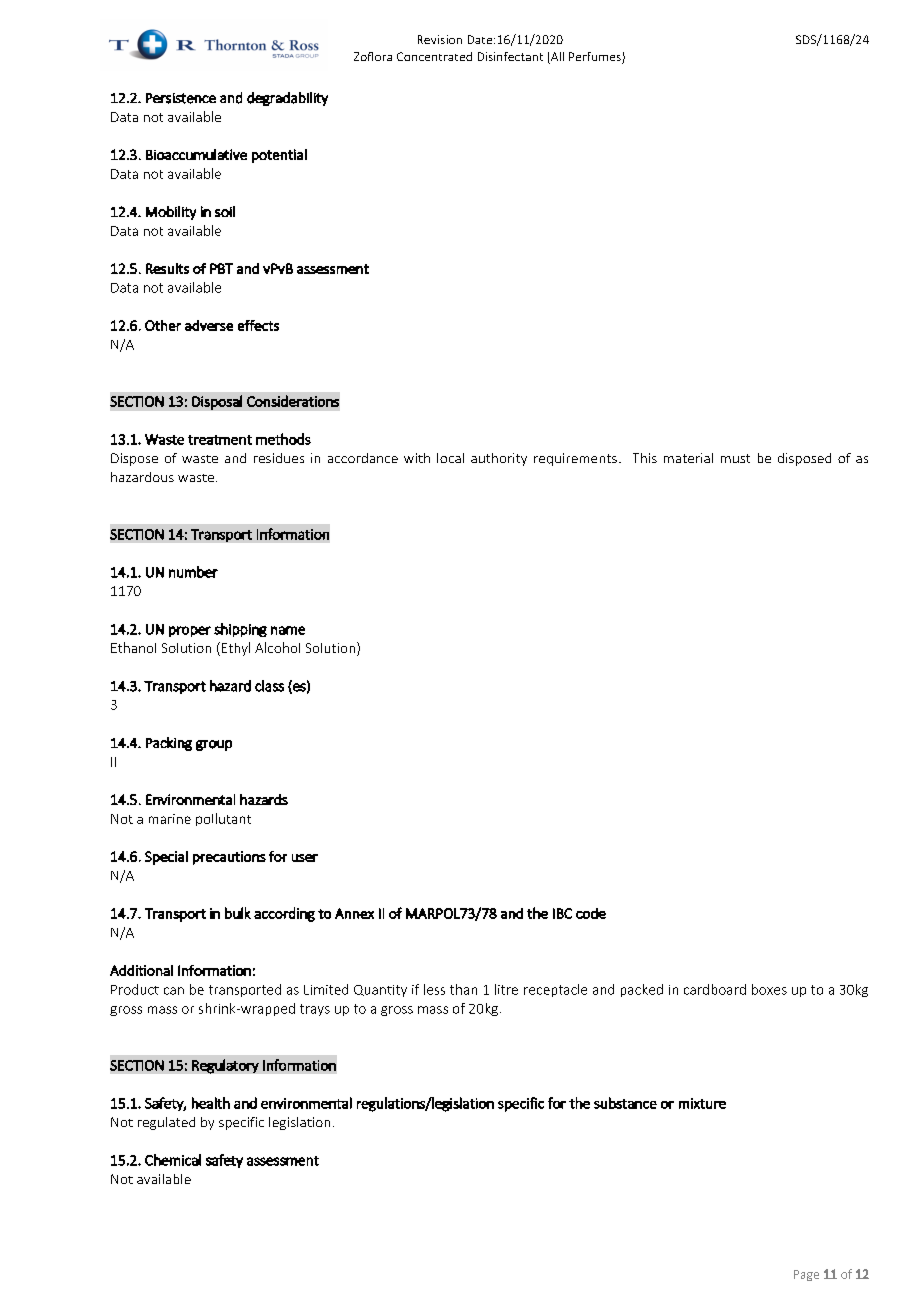  Describe the element at coordinates (806, 1275) in the screenshot. I see `Page` at that location.
